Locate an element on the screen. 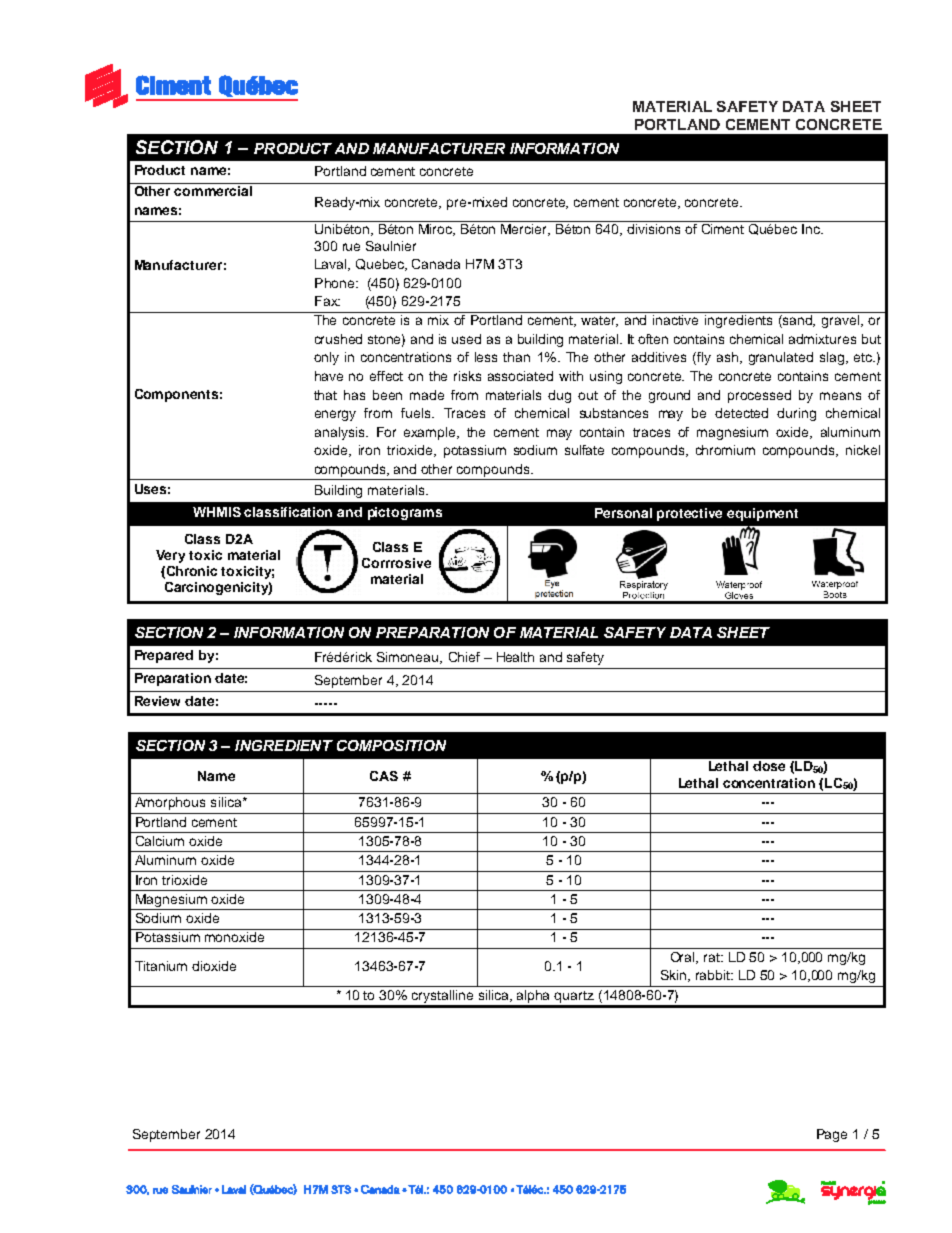 The height and width of the screenshot is (1233, 952). Skin is located at coordinates (675, 976).
